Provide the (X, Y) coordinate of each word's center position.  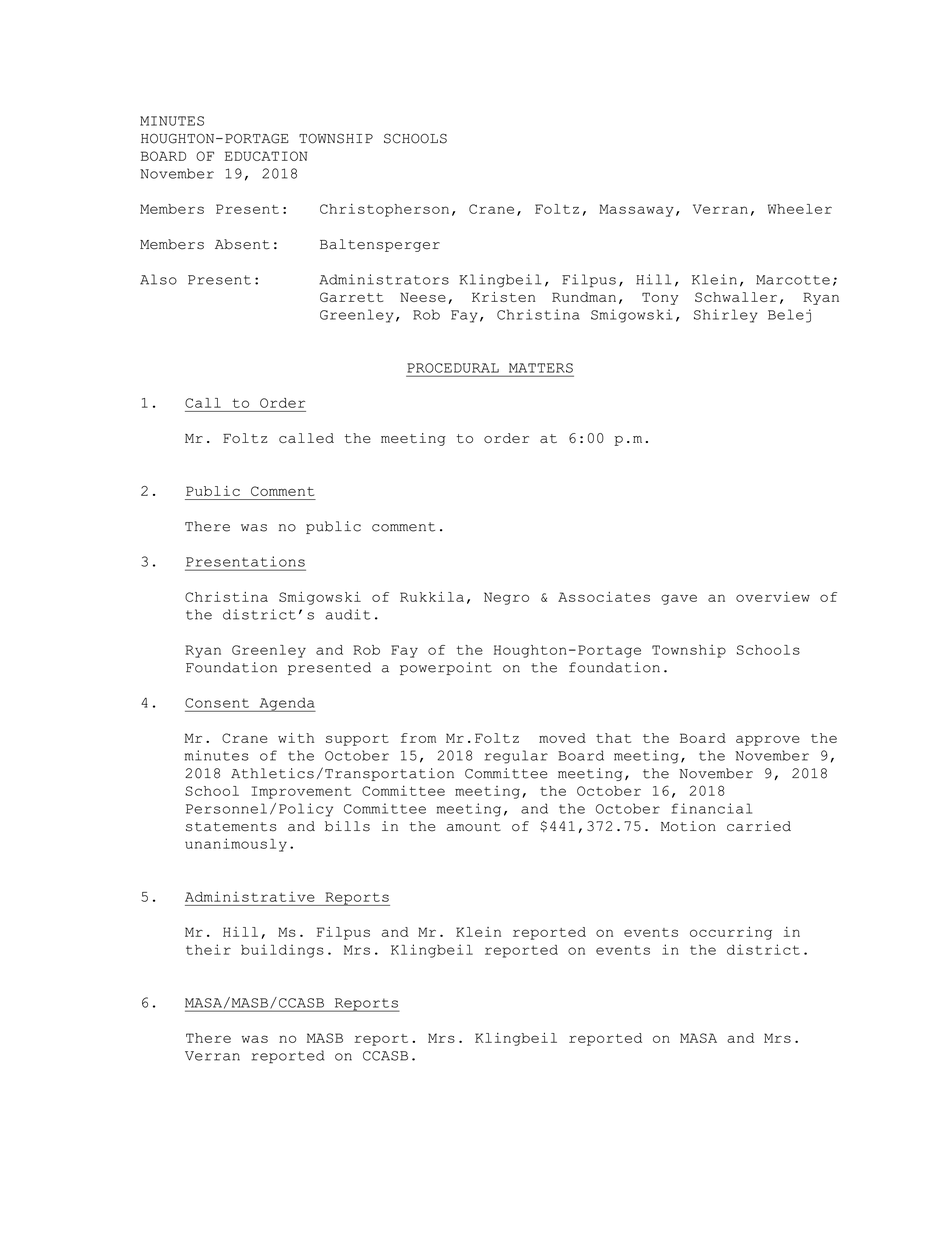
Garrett (351, 297)
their (208, 949)
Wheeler (800, 209)
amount (474, 827)
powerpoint (446, 668)
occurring (731, 933)
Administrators (384, 279)
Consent (217, 703)
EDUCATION (266, 156)
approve (768, 740)
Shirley (726, 316)
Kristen (503, 297)
